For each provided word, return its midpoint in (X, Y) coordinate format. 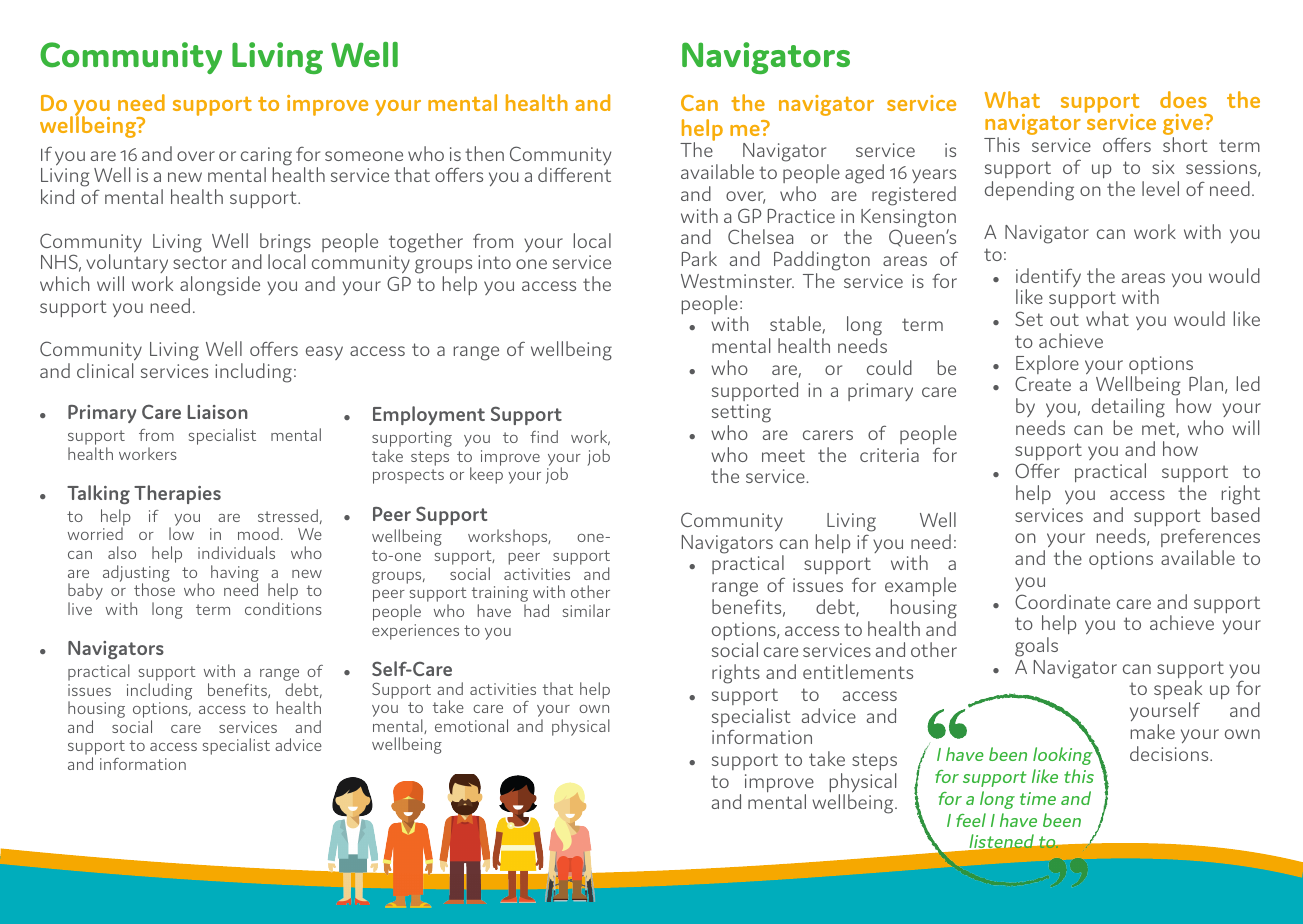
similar (586, 610)
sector (200, 262)
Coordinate (1062, 601)
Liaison (217, 412)
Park (699, 258)
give (1184, 126)
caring (266, 157)
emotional (471, 725)
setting (741, 415)
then (484, 153)
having (235, 574)
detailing (1128, 408)
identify (1048, 279)
